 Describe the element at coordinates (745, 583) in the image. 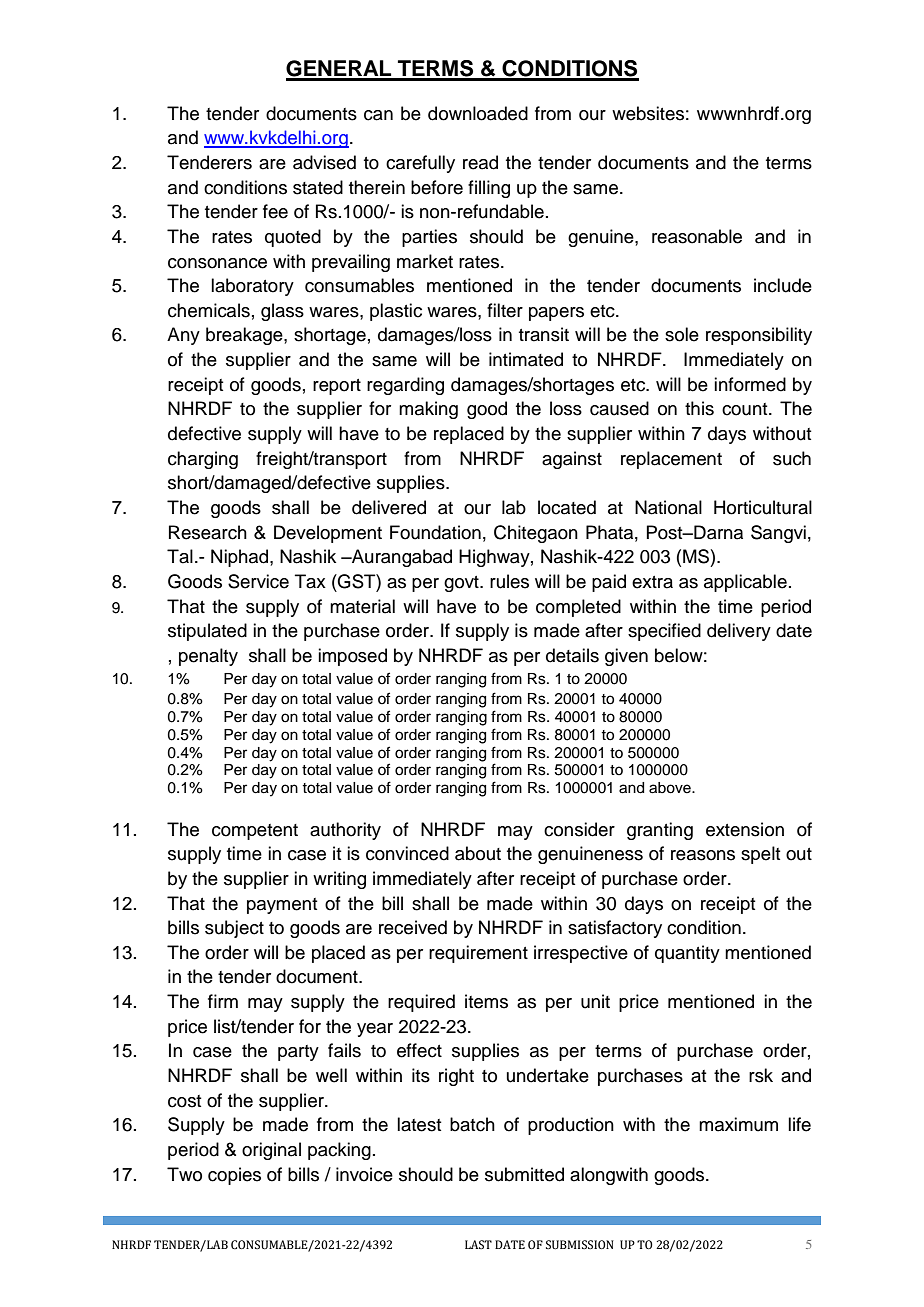

I see `applicable` at that location.
